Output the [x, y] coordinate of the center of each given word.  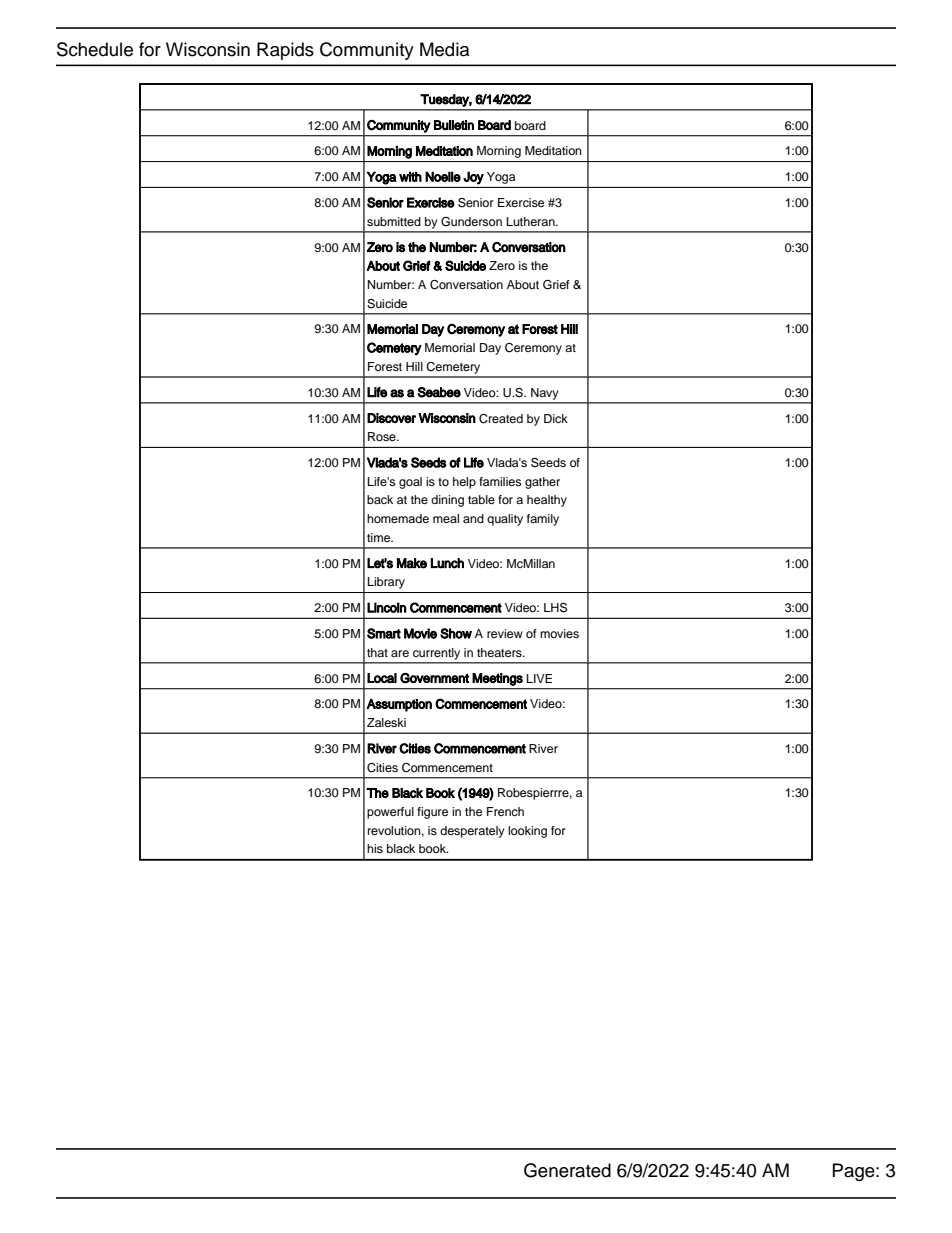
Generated [567, 1170]
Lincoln [387, 607]
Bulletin [454, 125]
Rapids [285, 51]
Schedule [95, 49]
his [375, 848]
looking [527, 832]
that [377, 652]
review [505, 633]
